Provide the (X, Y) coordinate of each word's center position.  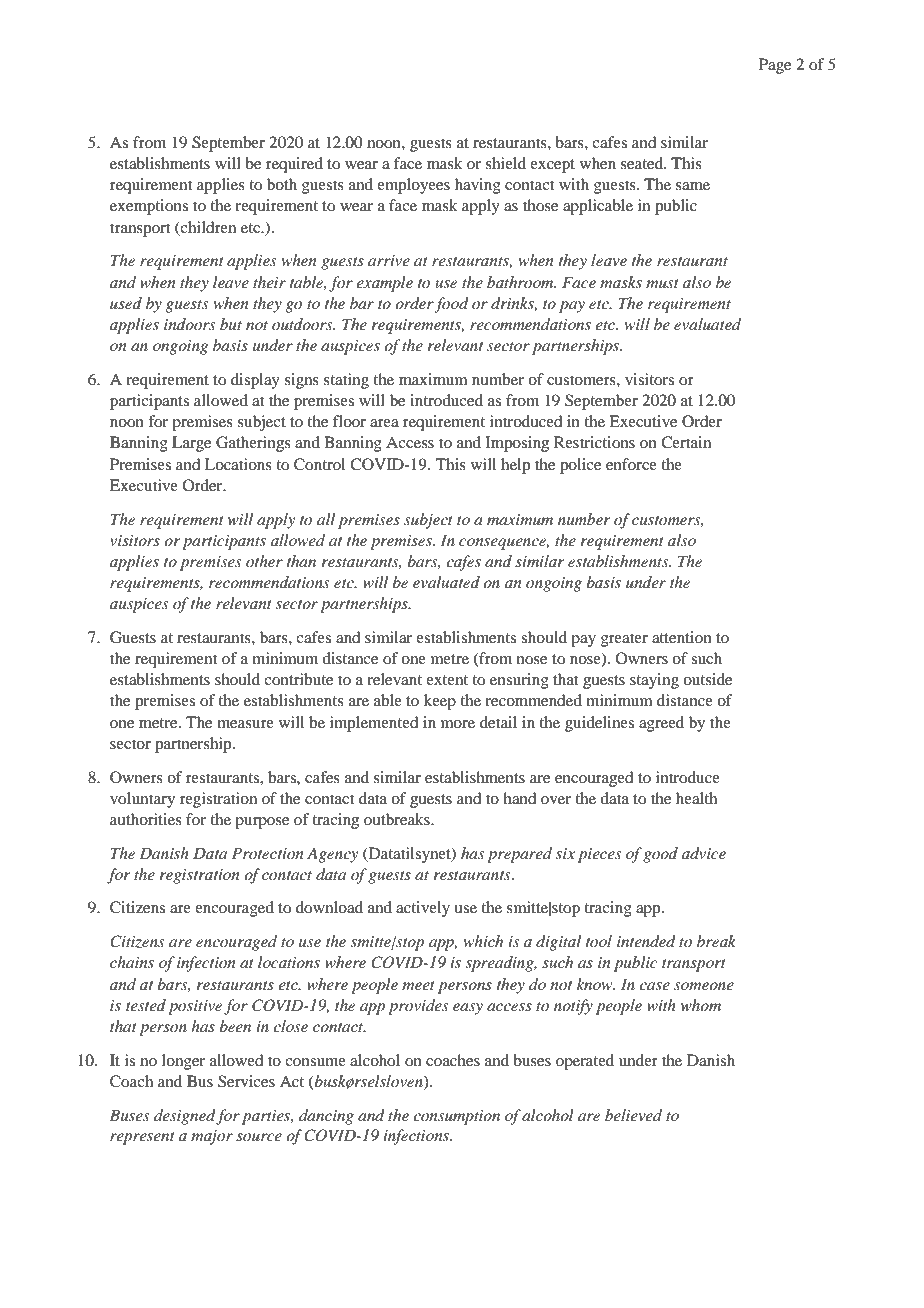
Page (775, 66)
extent (447, 680)
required (294, 165)
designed (185, 1117)
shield (506, 163)
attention (682, 637)
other (264, 561)
